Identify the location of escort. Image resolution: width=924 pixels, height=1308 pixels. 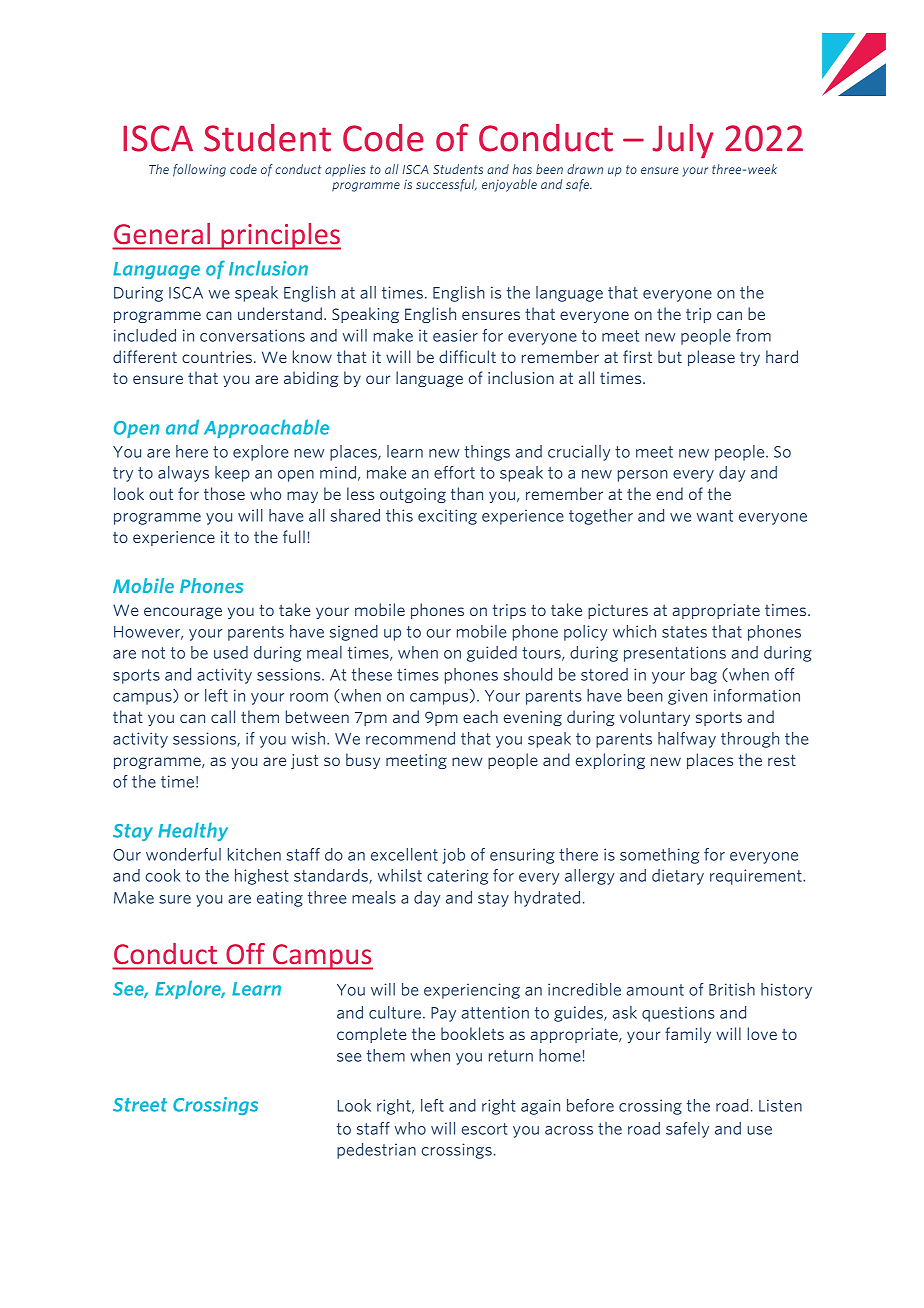
(485, 1129).
